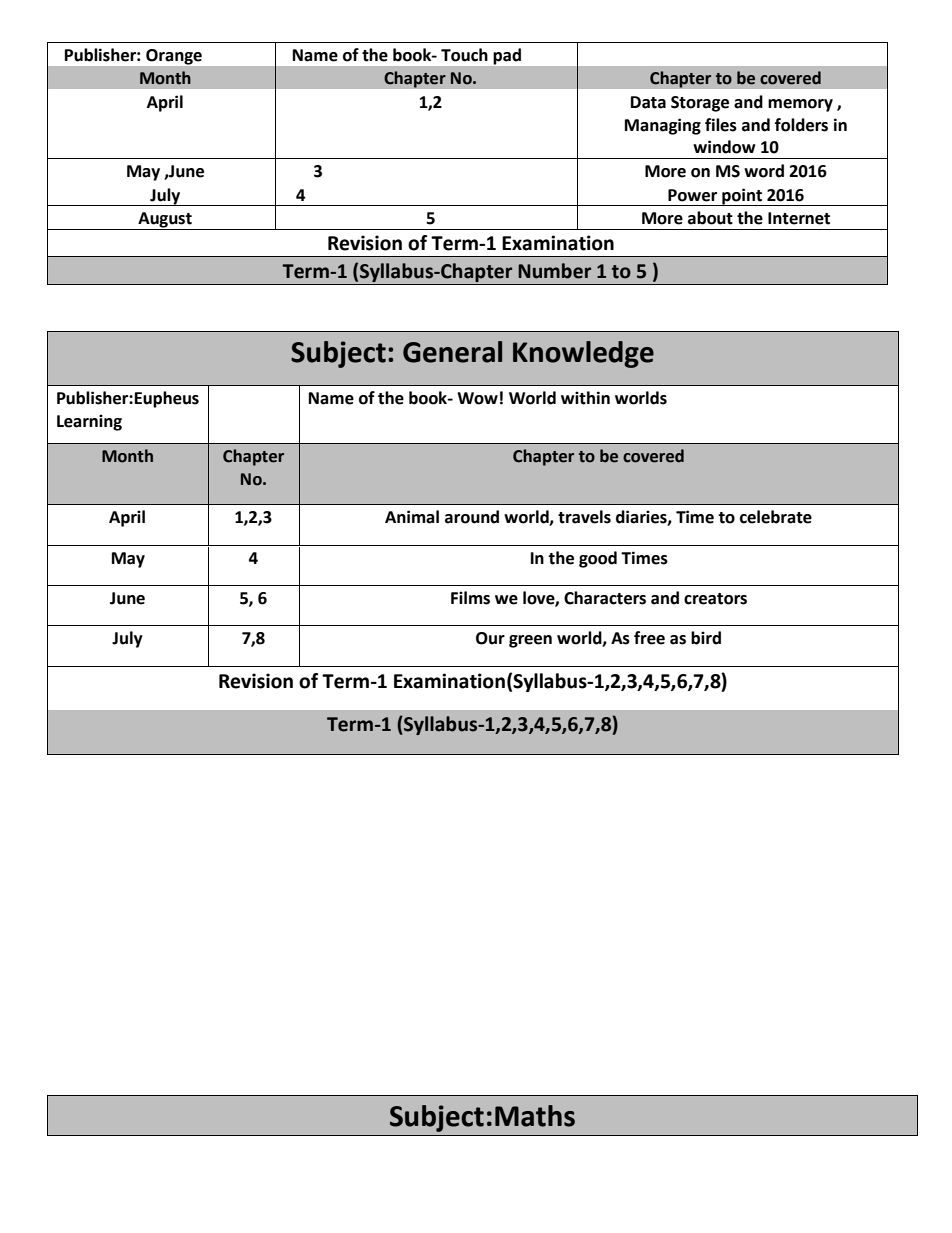 The image size is (952, 1233). What do you see at coordinates (583, 354) in the page?
I see `Knowledge` at bounding box center [583, 354].
